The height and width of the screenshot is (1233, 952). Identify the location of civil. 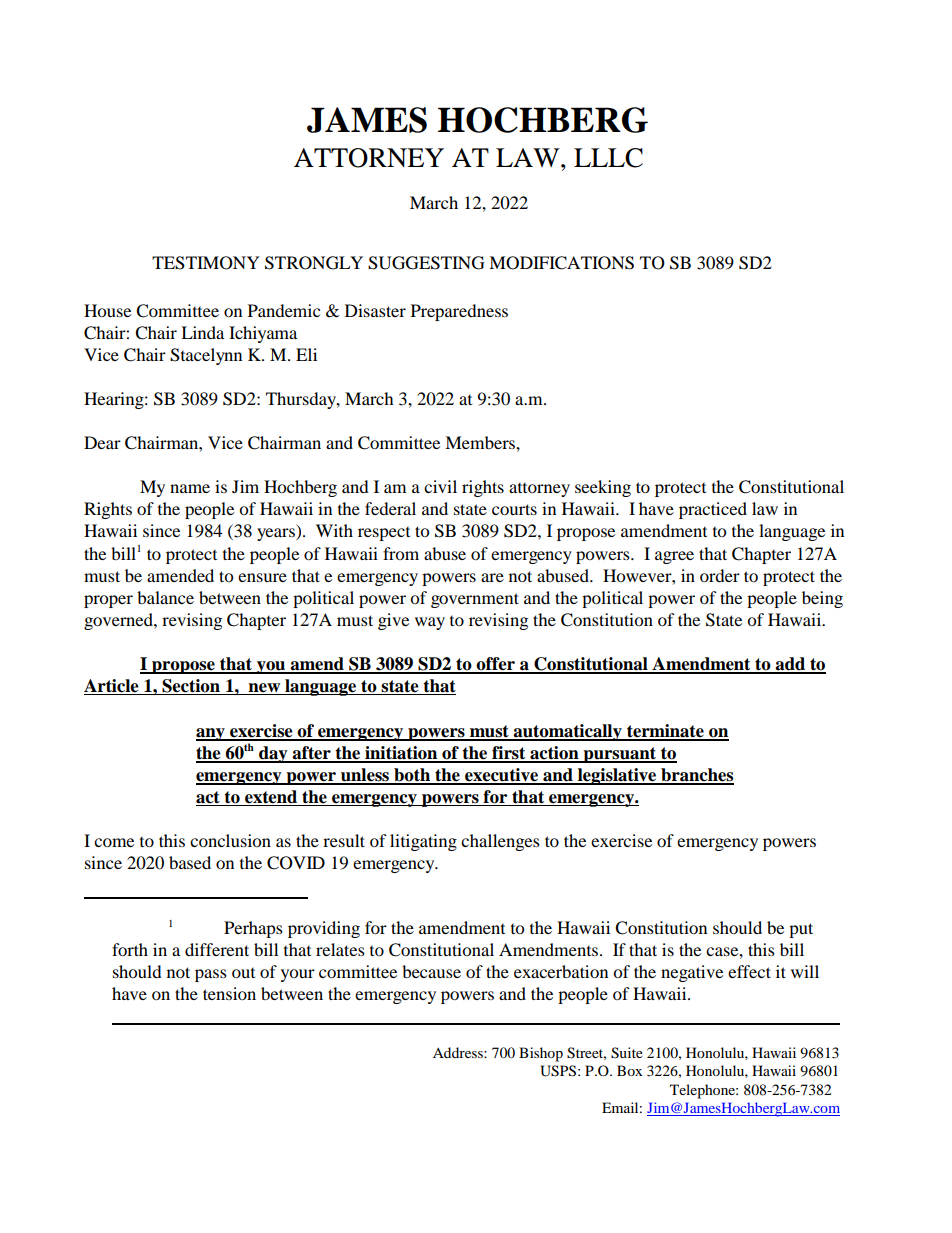
(440, 486).
